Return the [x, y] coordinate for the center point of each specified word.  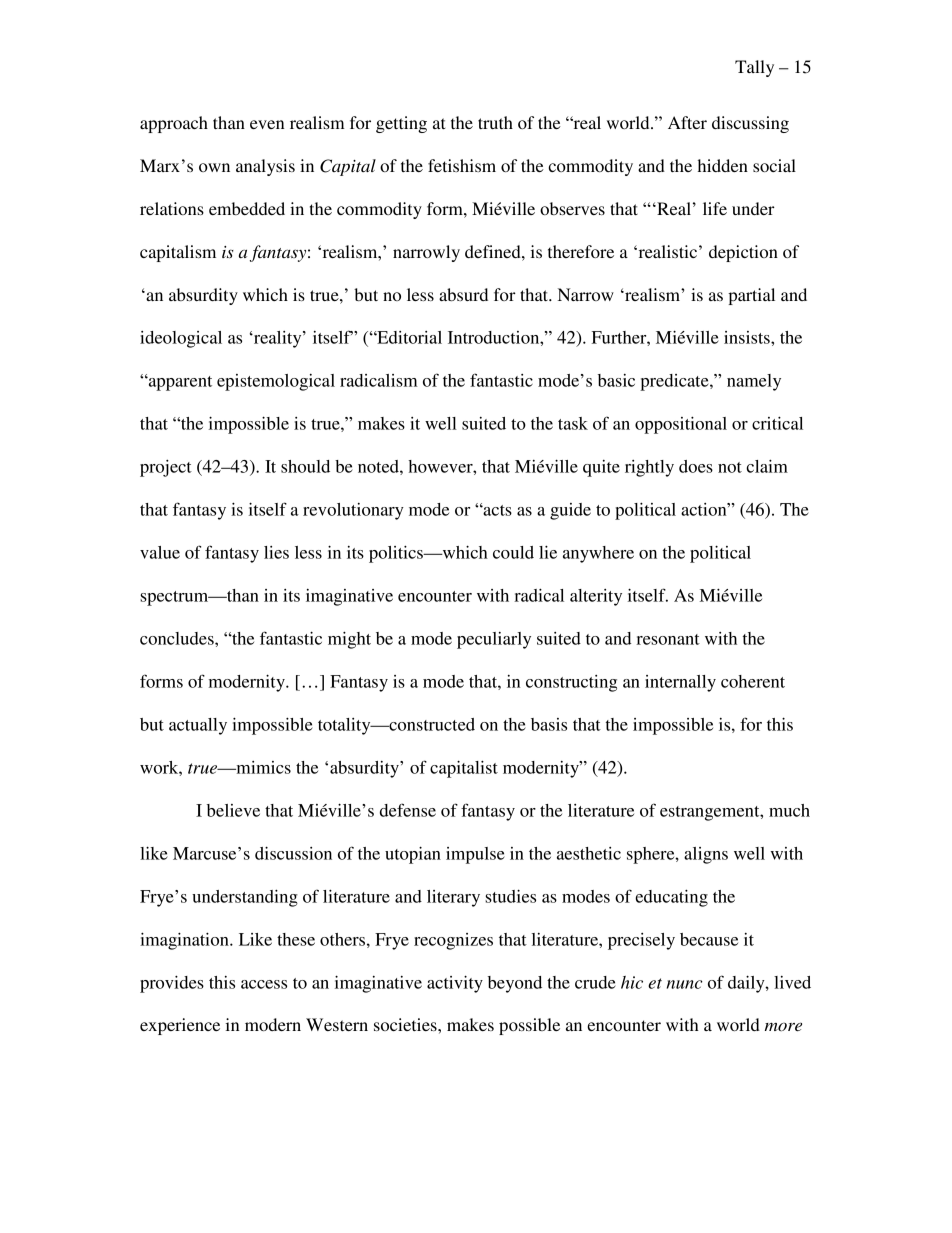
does [696, 466]
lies [276, 552]
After [687, 122]
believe [233, 810]
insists [748, 337]
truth [495, 122]
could [513, 552]
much [789, 810]
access [264, 984]
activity [455, 984]
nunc [685, 984]
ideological [181, 339]
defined [494, 251]
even [267, 124]
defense [408, 810]
